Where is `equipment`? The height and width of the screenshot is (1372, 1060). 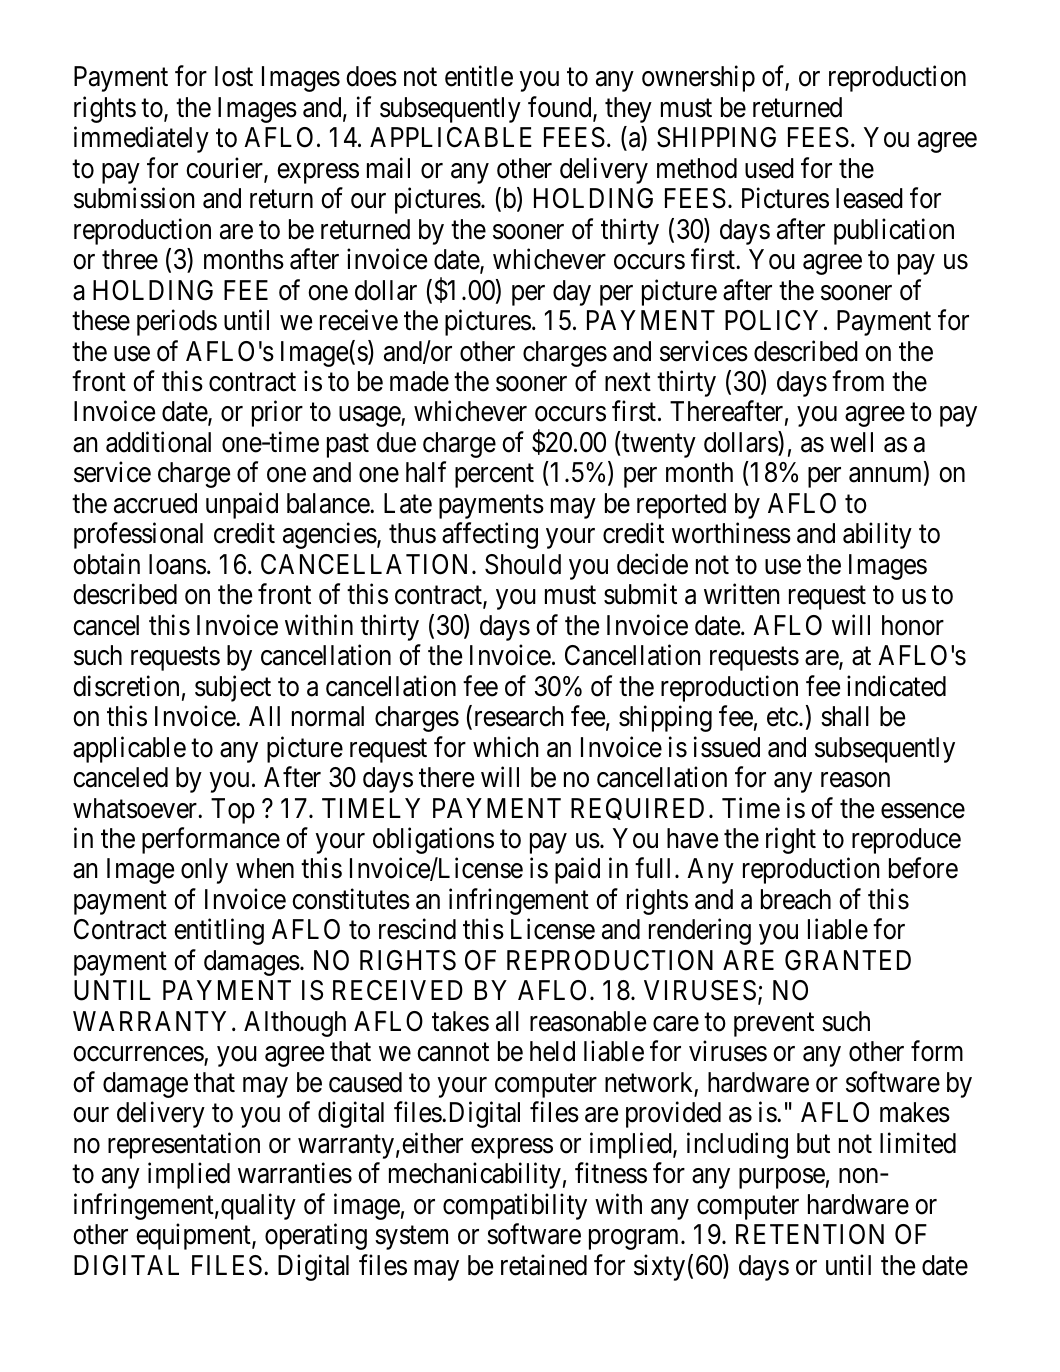 equipment is located at coordinates (194, 1237).
